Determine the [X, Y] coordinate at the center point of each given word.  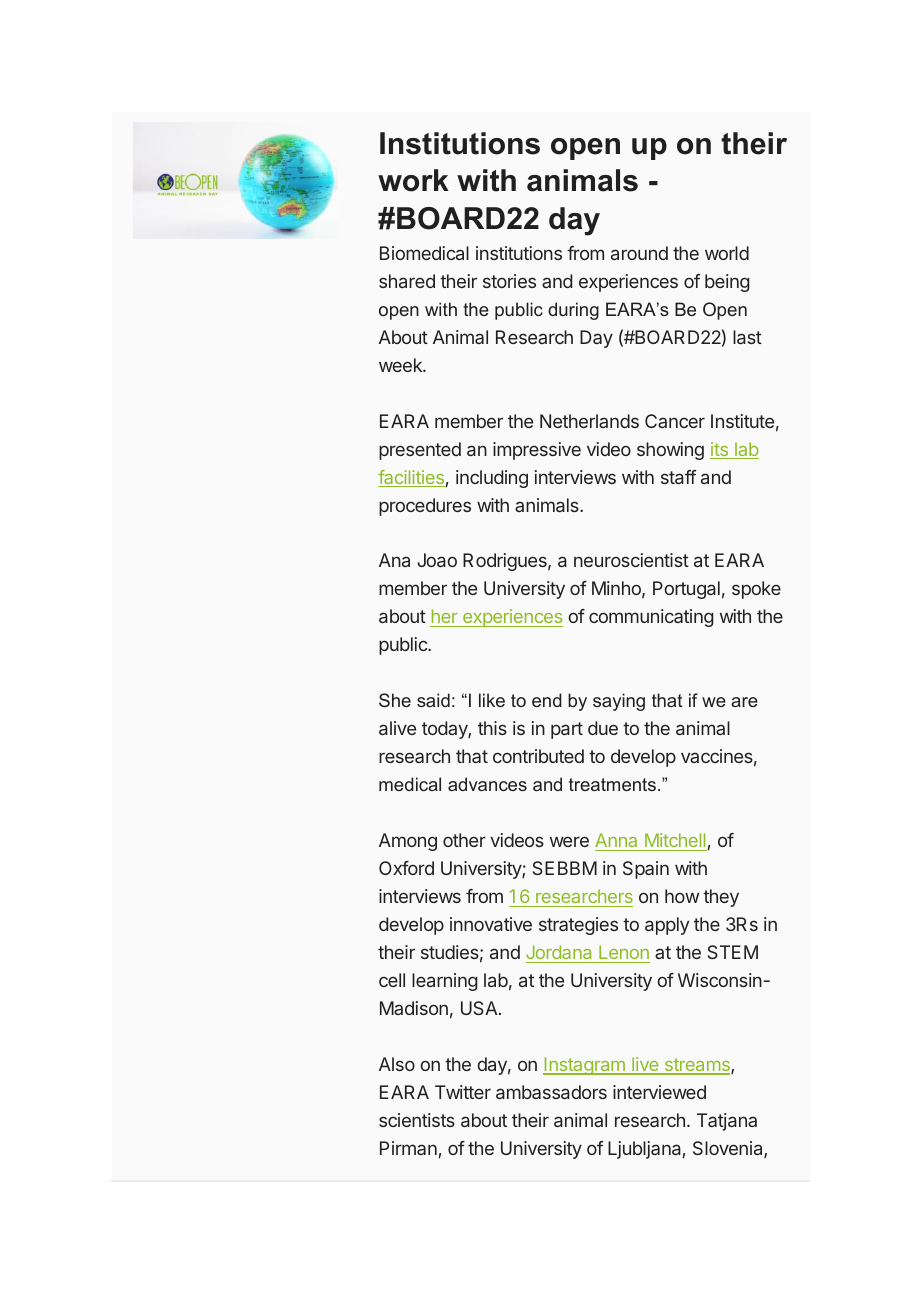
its [720, 450]
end [547, 700]
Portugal [686, 590]
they [721, 898]
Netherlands [589, 421]
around [639, 253]
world [727, 253]
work [413, 180]
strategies [578, 926]
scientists [417, 1120]
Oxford [406, 868]
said [433, 700]
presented [420, 451]
